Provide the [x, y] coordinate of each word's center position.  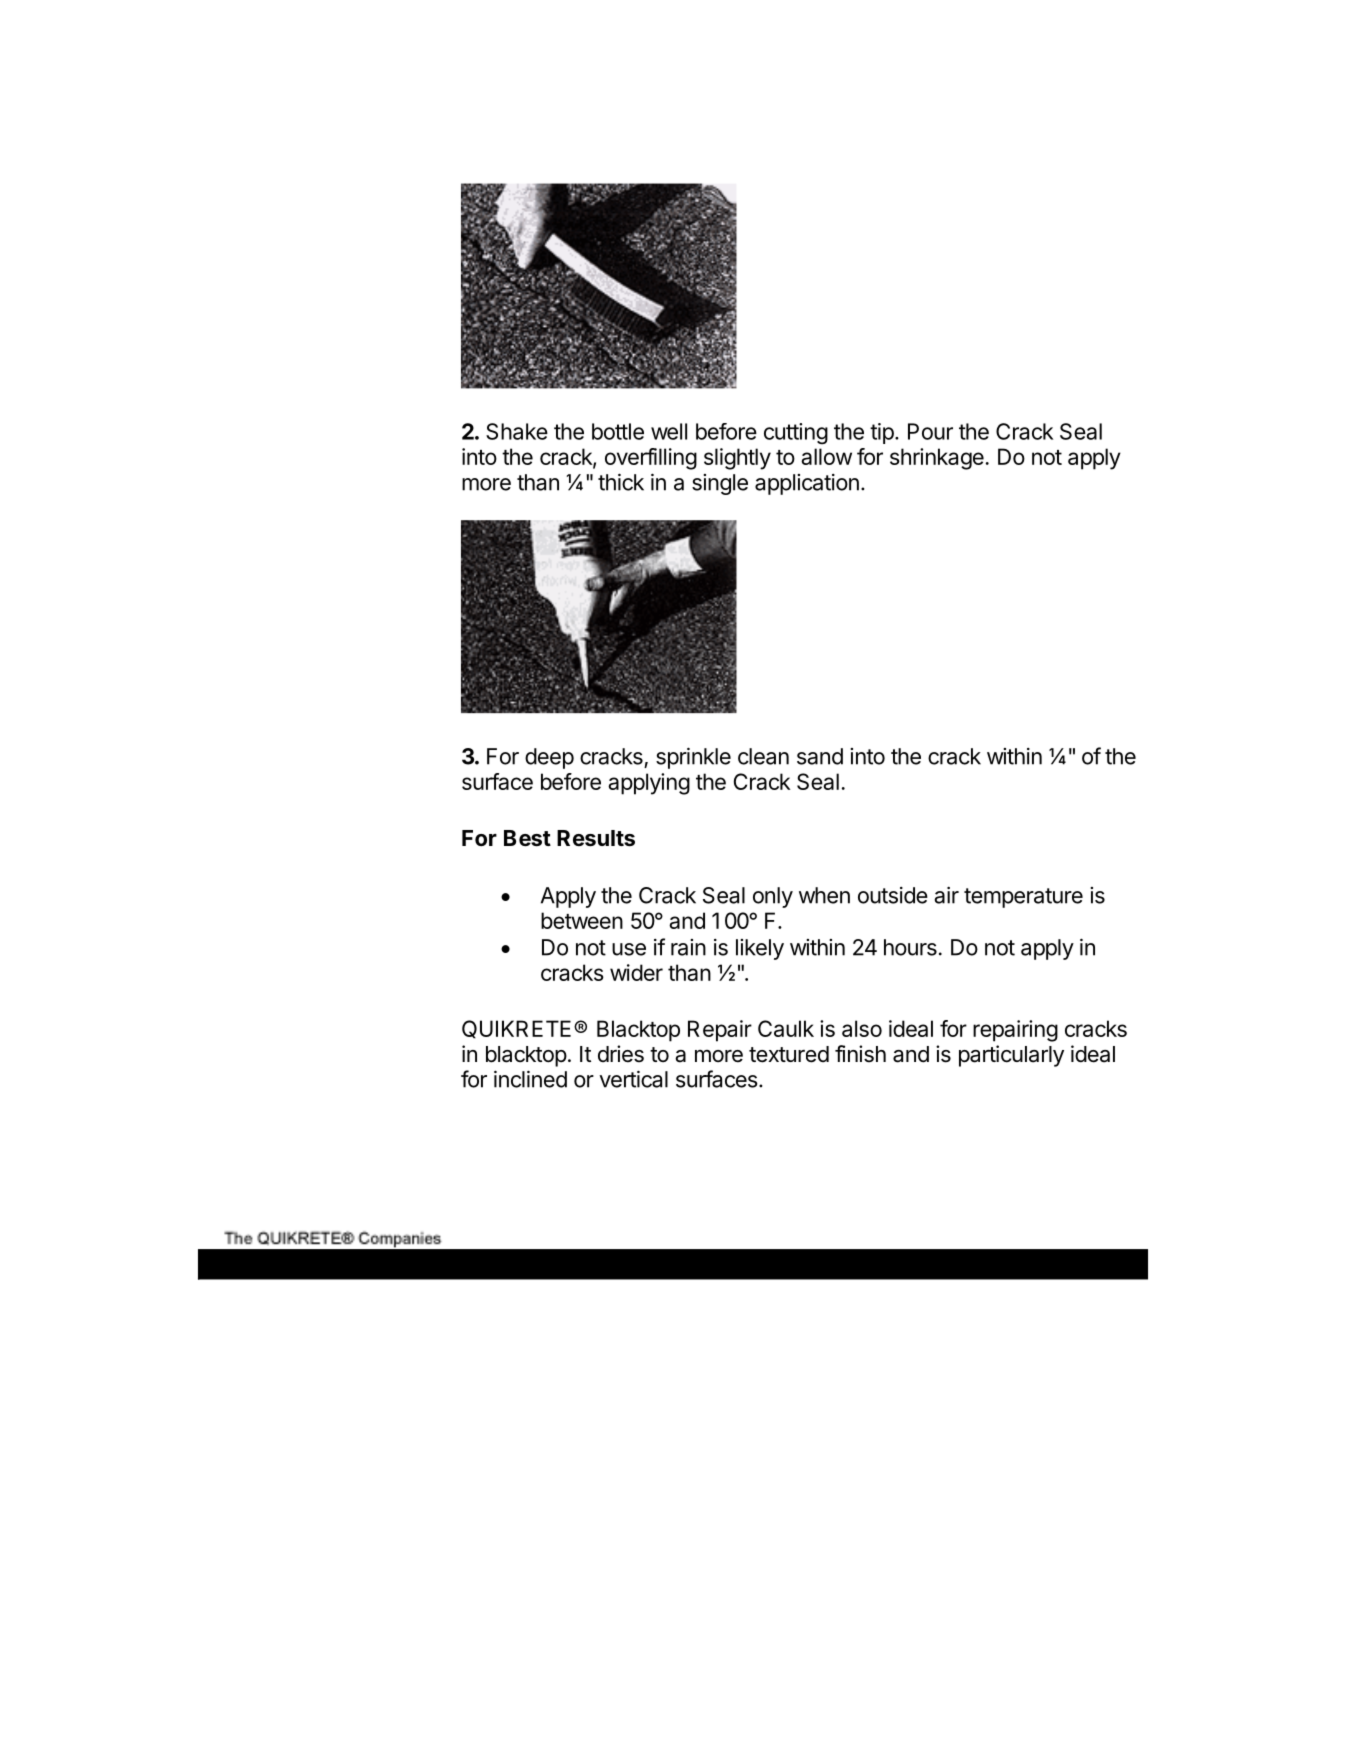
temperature [1023, 898]
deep [549, 758]
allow [826, 456]
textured [789, 1054]
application [807, 484]
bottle [618, 431]
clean [763, 756]
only [773, 897]
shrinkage [937, 459]
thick [621, 482]
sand [820, 756]
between [582, 920]
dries [621, 1054]
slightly [737, 459]
